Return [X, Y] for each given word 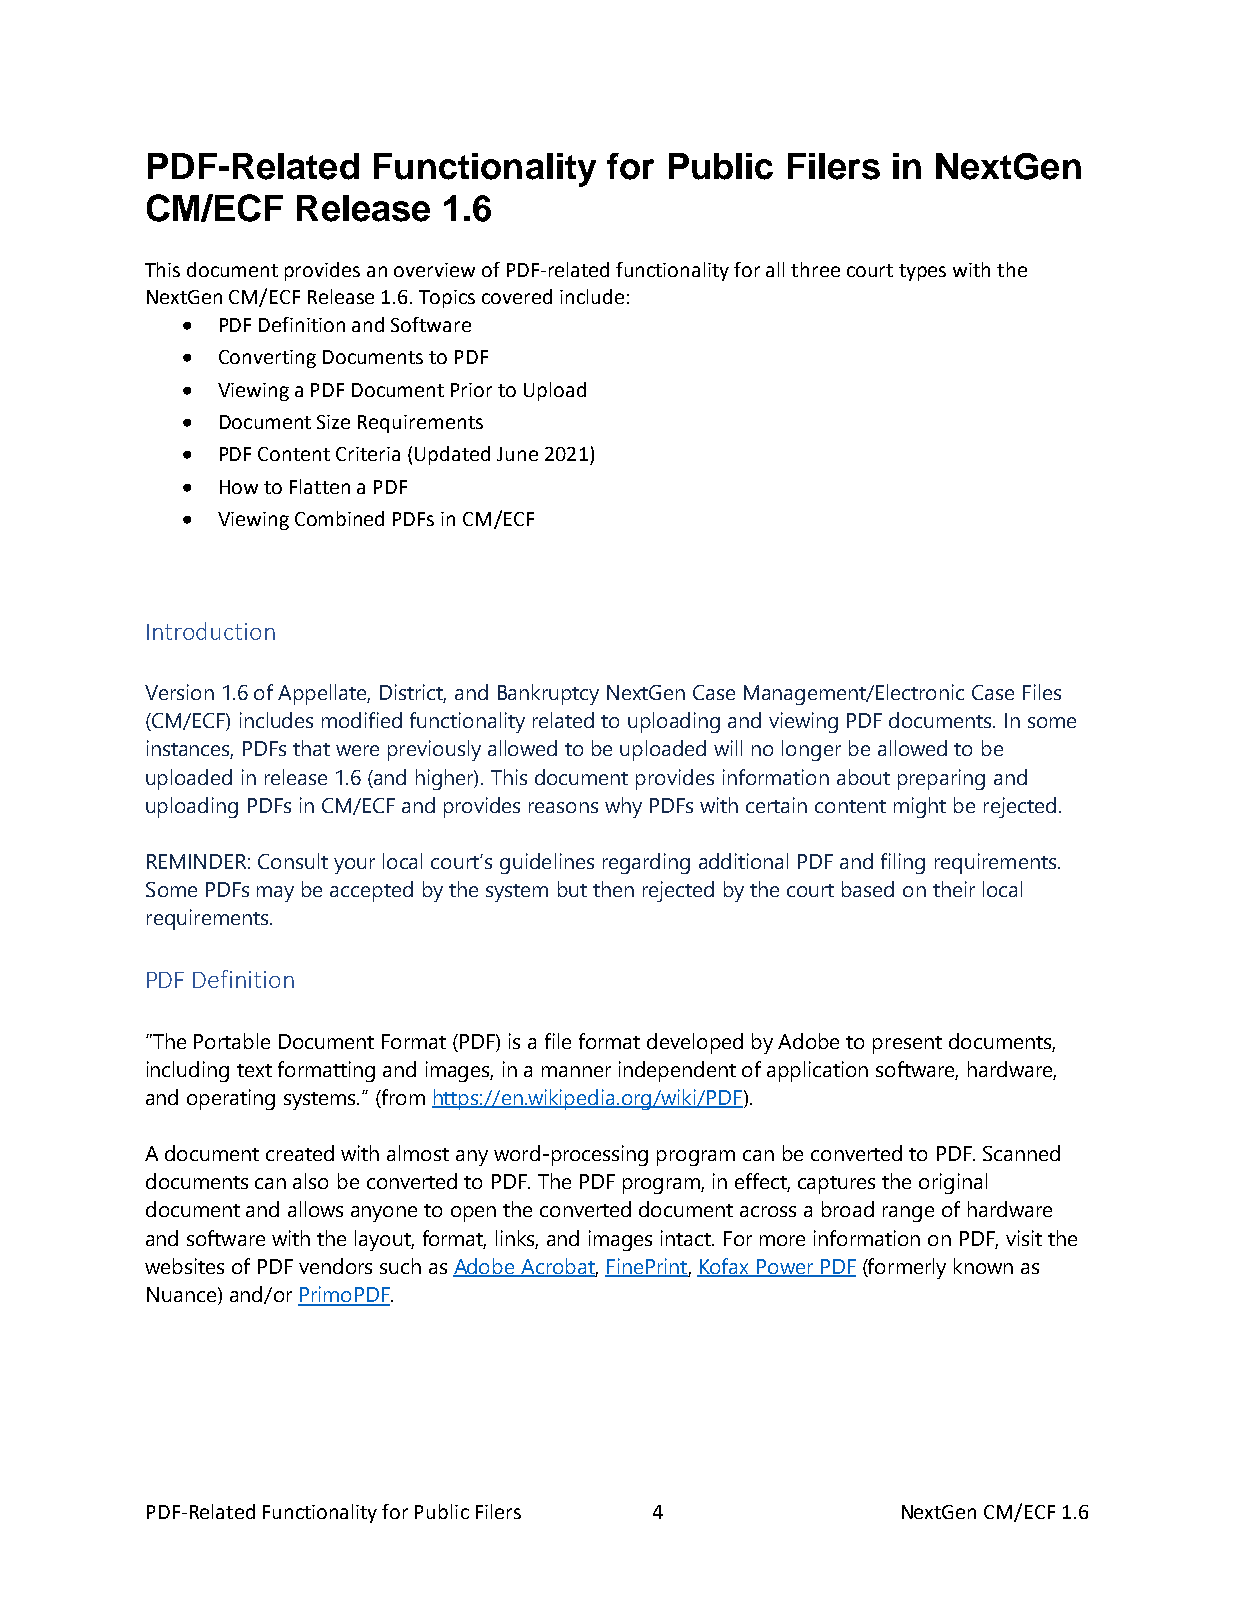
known [983, 1266]
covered [517, 296]
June [517, 454]
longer [811, 750]
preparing [941, 779]
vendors [335, 1266]
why [623, 807]
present [907, 1045]
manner [576, 1071]
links [517, 1239]
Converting [267, 359]
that [311, 748]
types [922, 272]
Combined [339, 518]
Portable [232, 1041]
